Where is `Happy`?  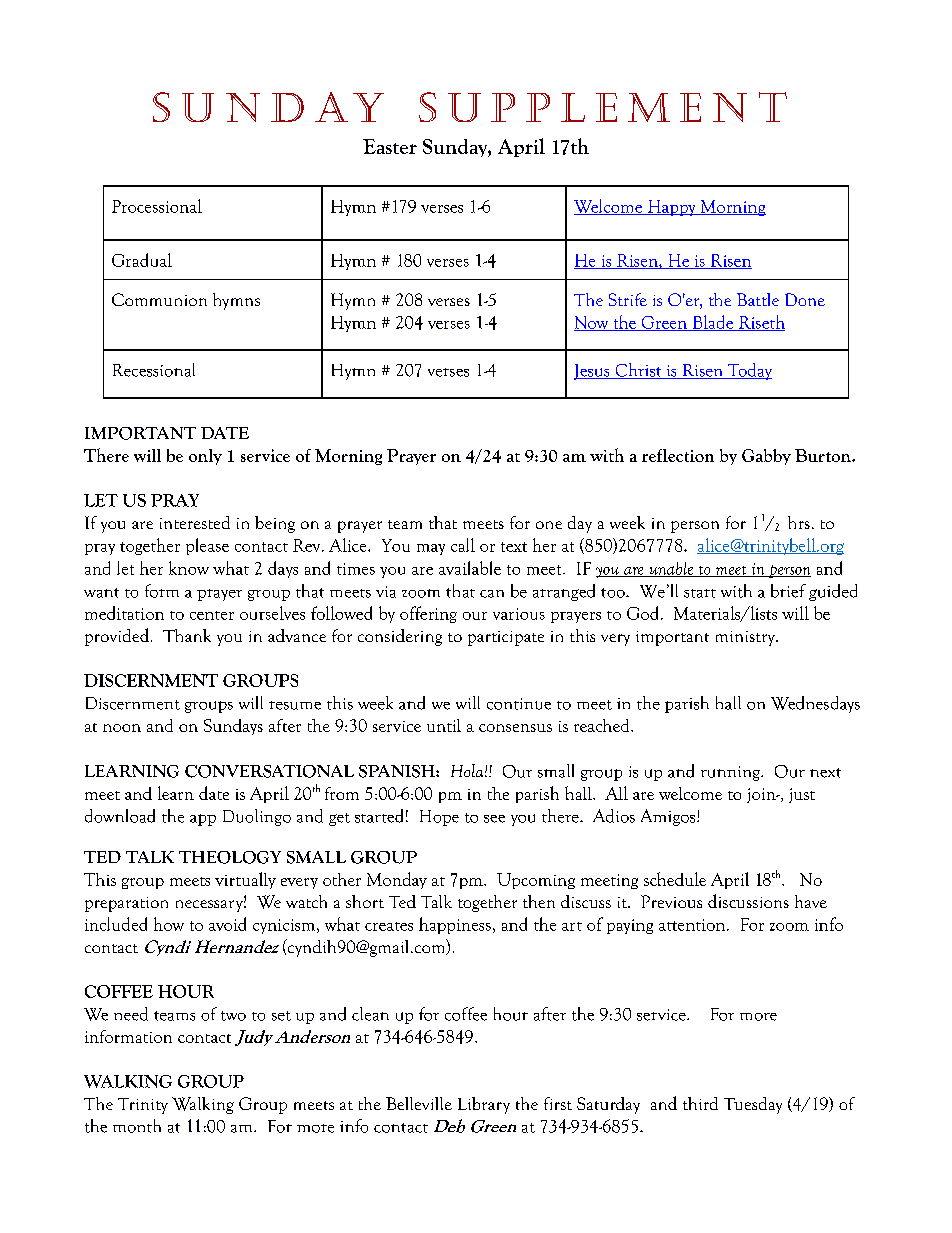 Happy is located at coordinates (672, 208).
